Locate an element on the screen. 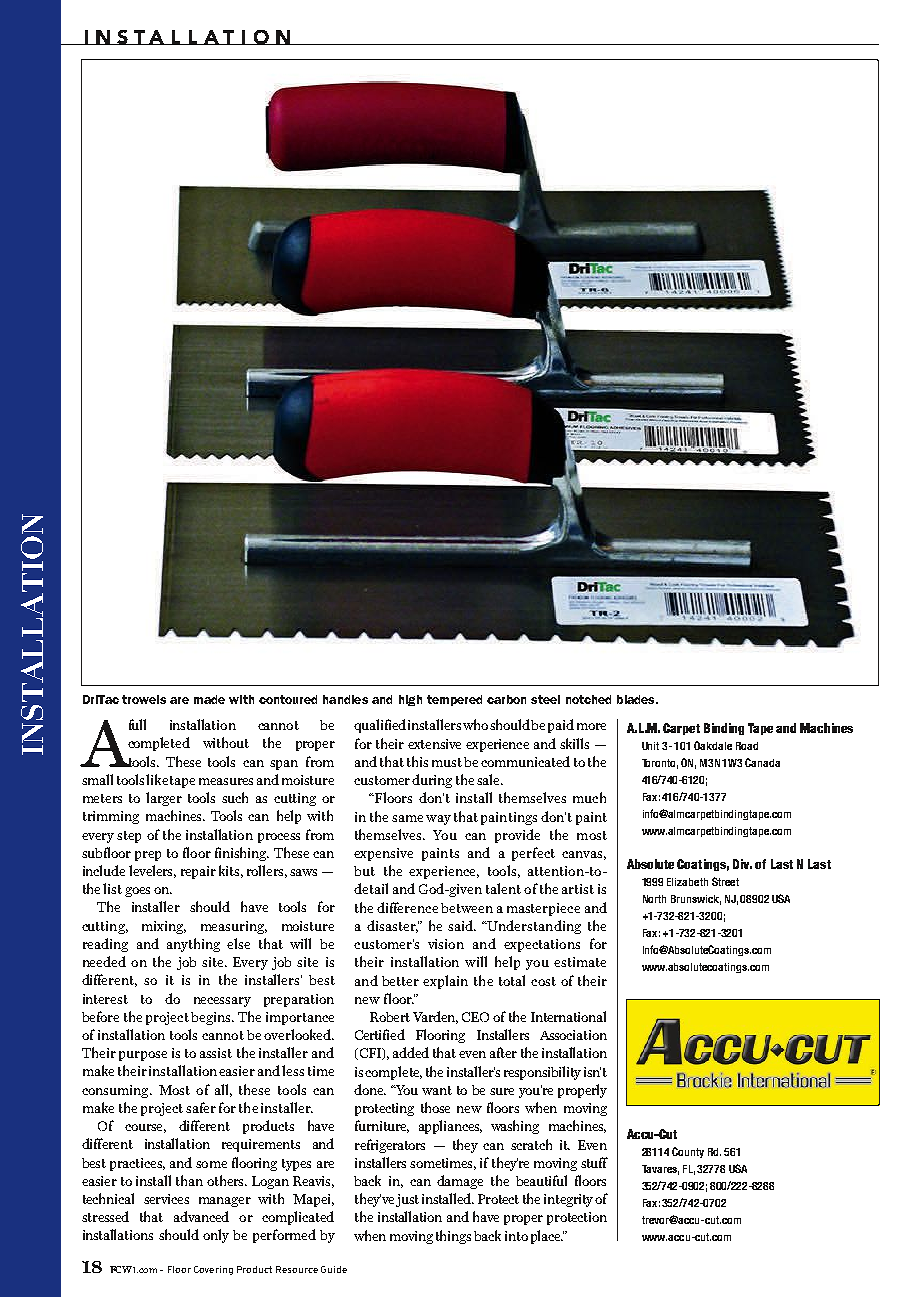 The image size is (924, 1297). want is located at coordinates (437, 1090).
